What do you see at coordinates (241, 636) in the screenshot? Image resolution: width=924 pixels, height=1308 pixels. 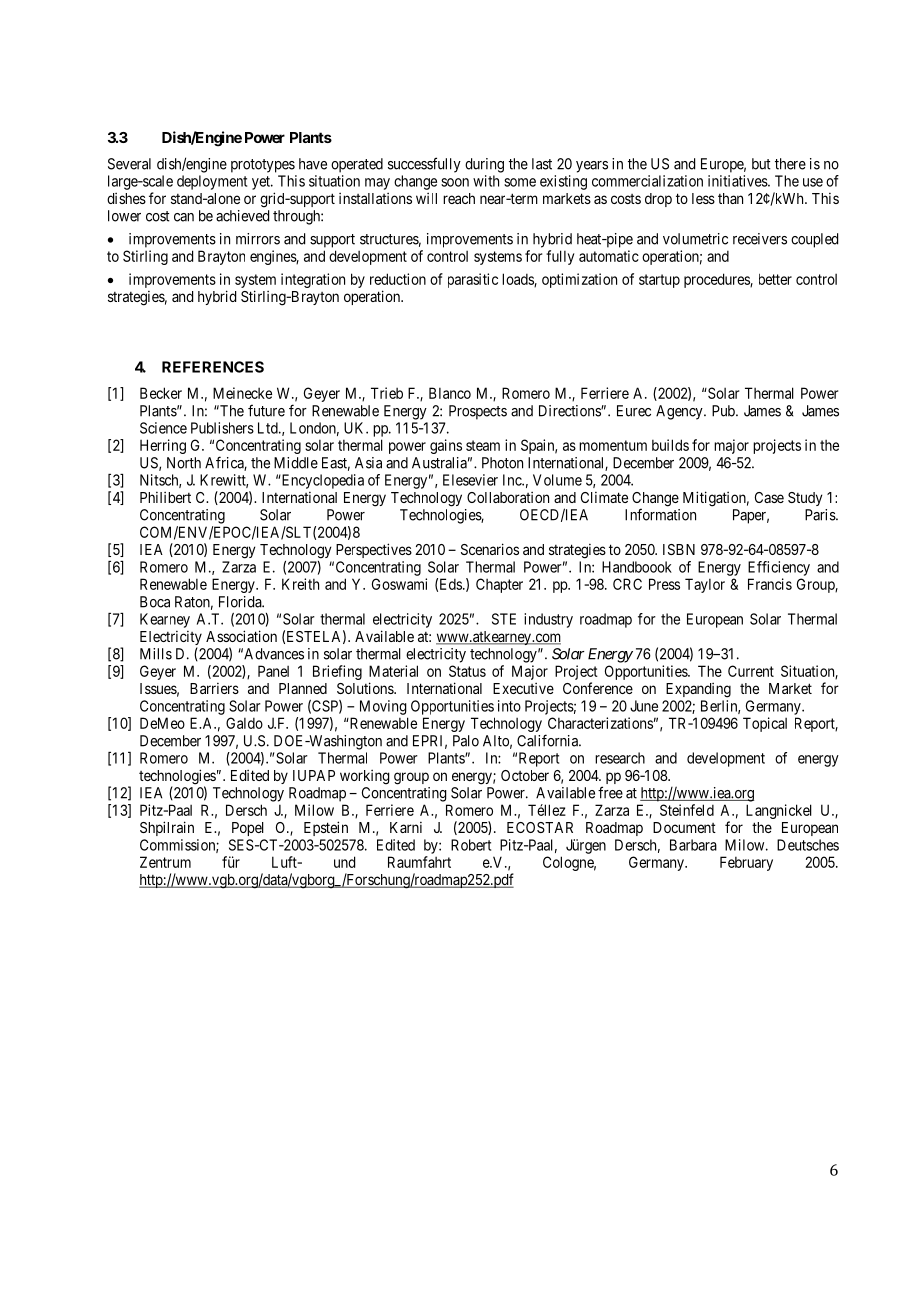 I see `Association` at bounding box center [241, 636].
